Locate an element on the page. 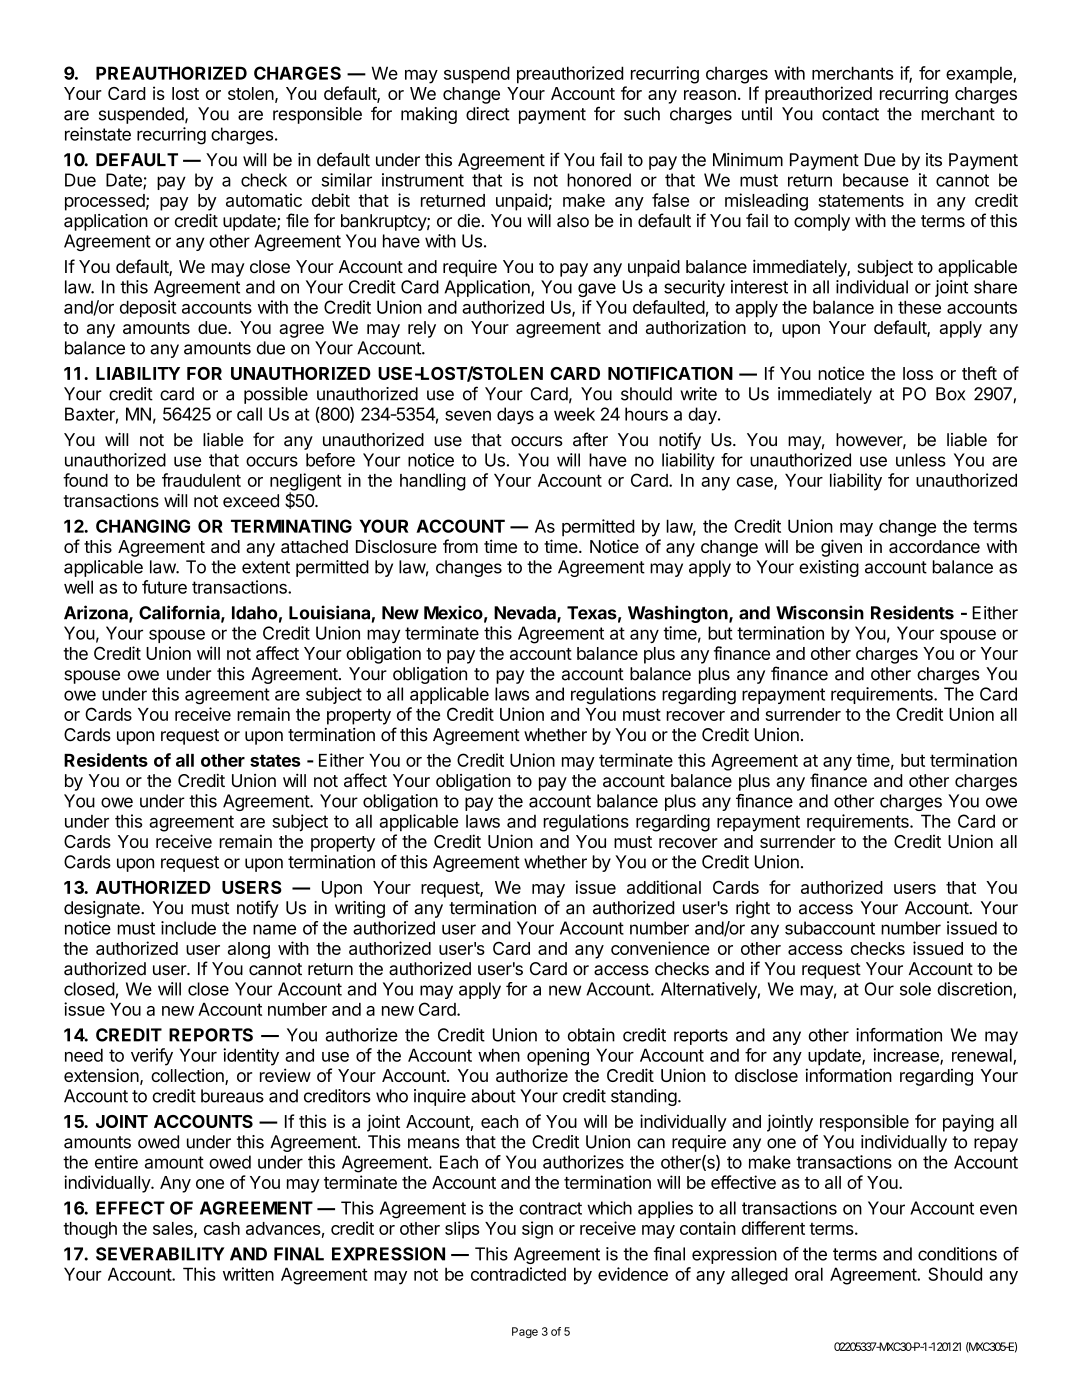 Image resolution: width=1081 pixels, height=1399 pixels. oral is located at coordinates (809, 1274).
